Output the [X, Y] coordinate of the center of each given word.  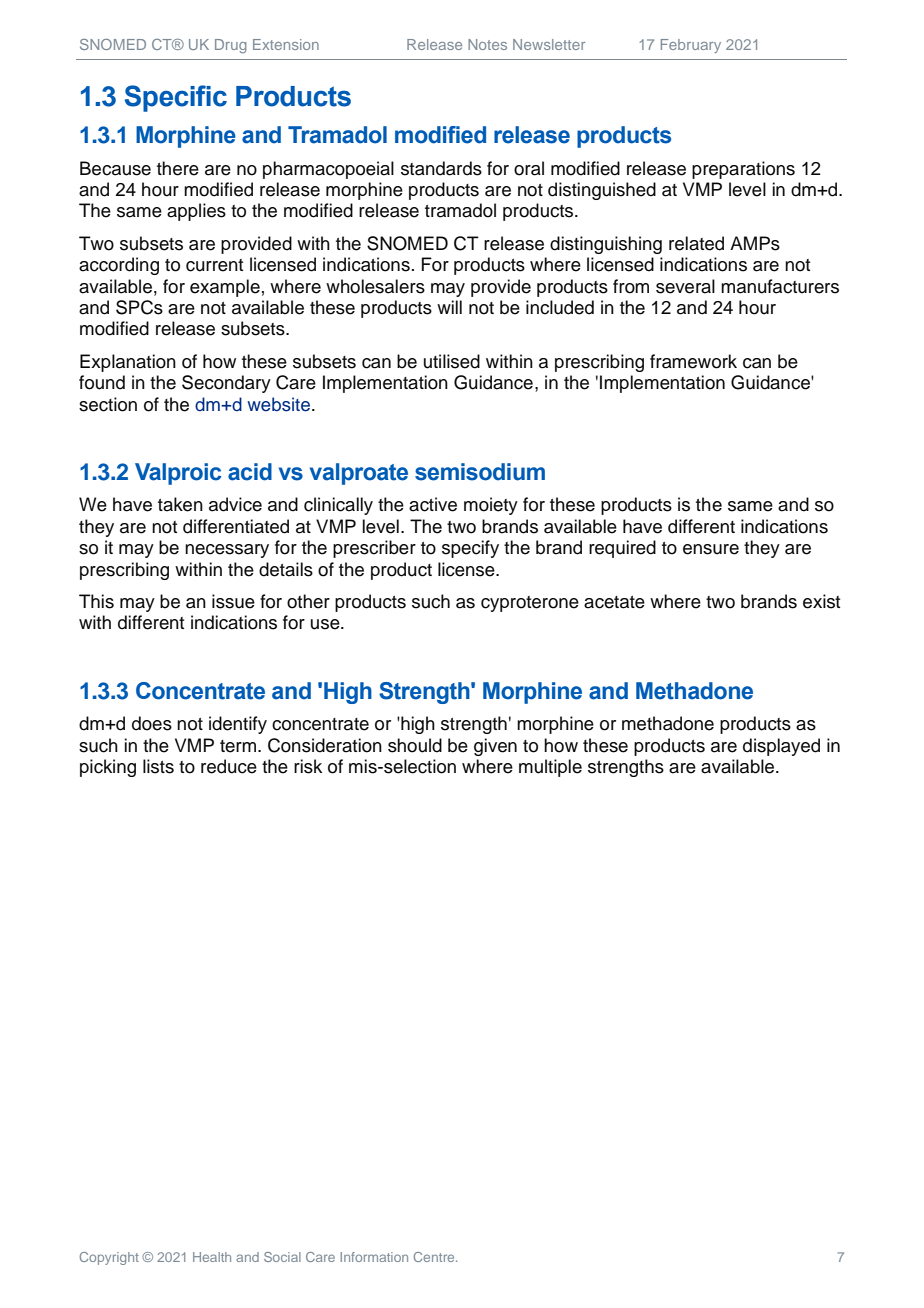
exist [821, 601]
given [495, 747]
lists [158, 766]
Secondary [226, 384]
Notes [487, 44]
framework [693, 361]
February [691, 46]
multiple [550, 768]
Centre [435, 1257]
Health [212, 1257]
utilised [452, 361]
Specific [176, 98]
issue [233, 601]
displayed [781, 747]
